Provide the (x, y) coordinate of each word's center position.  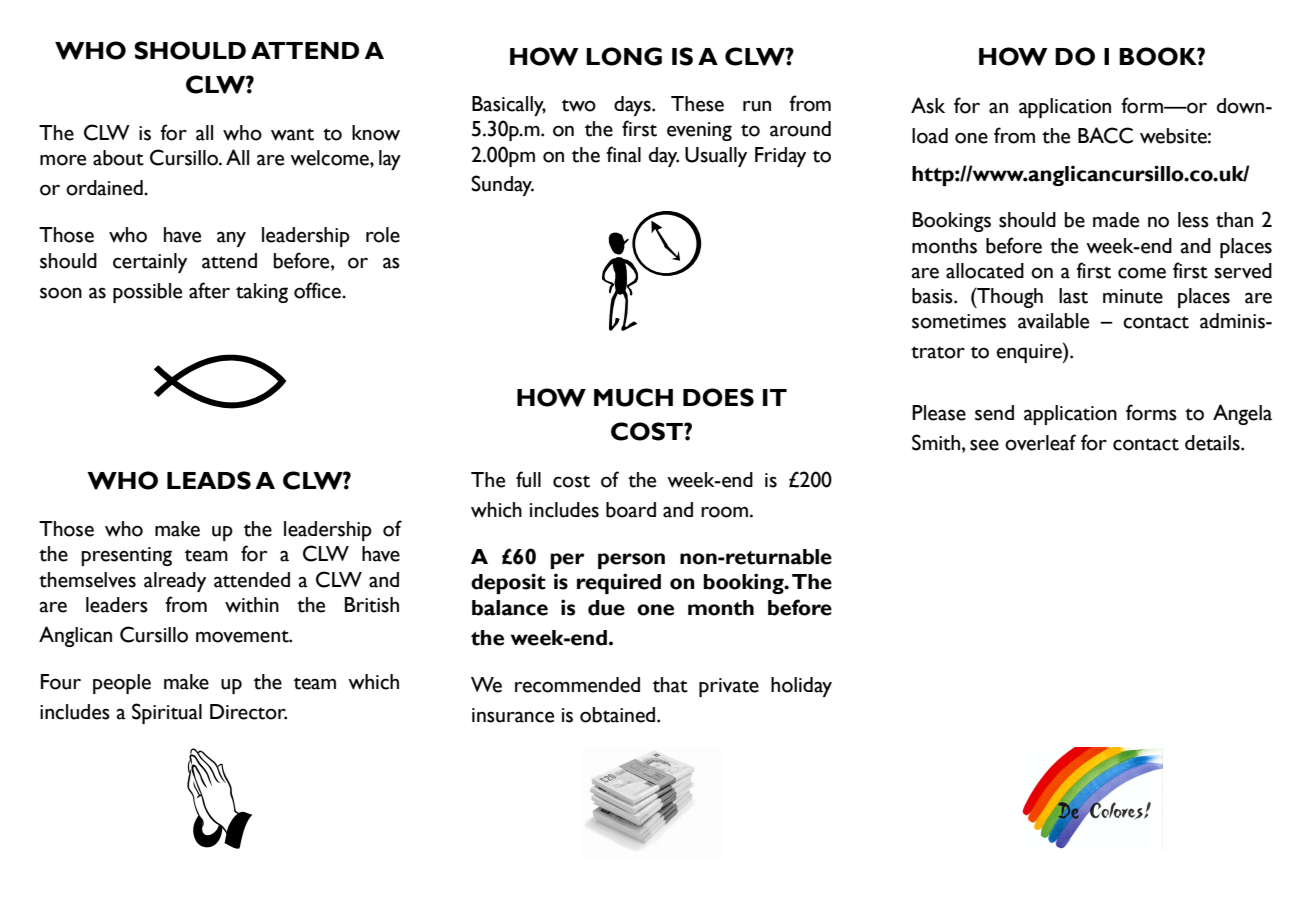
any (231, 239)
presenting (126, 556)
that (670, 685)
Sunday (502, 185)
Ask (928, 105)
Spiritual (167, 713)
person (631, 561)
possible (147, 293)
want (292, 134)
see (984, 445)
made (1116, 220)
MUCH (633, 397)
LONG (624, 56)
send (994, 413)
